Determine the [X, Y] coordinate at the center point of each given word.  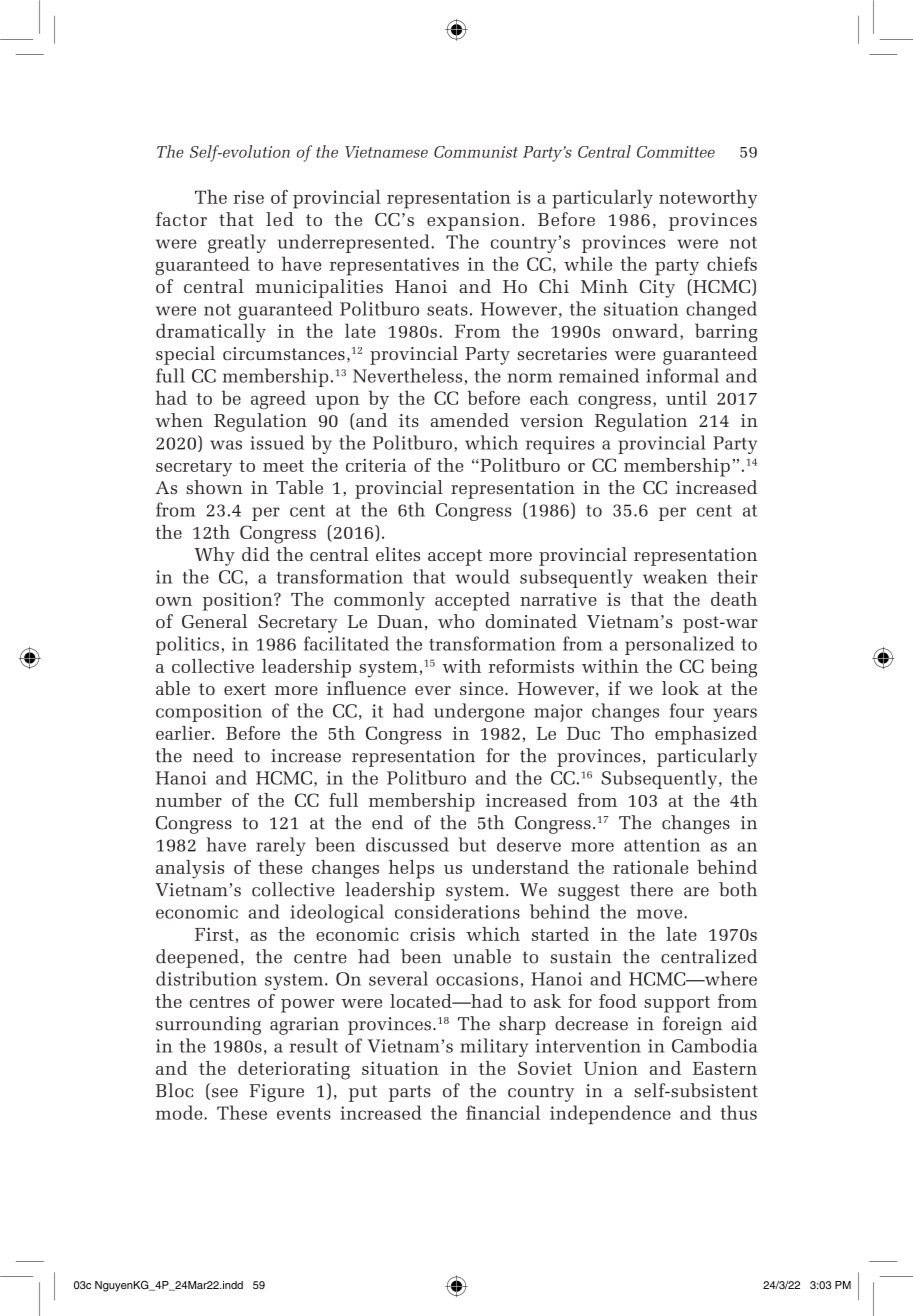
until [686, 397]
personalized [679, 645]
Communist [476, 152]
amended [470, 420]
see [225, 1093]
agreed [278, 400]
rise [248, 197]
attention [662, 845]
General [214, 621]
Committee [676, 152]
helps [411, 869]
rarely [280, 846]
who [456, 621]
